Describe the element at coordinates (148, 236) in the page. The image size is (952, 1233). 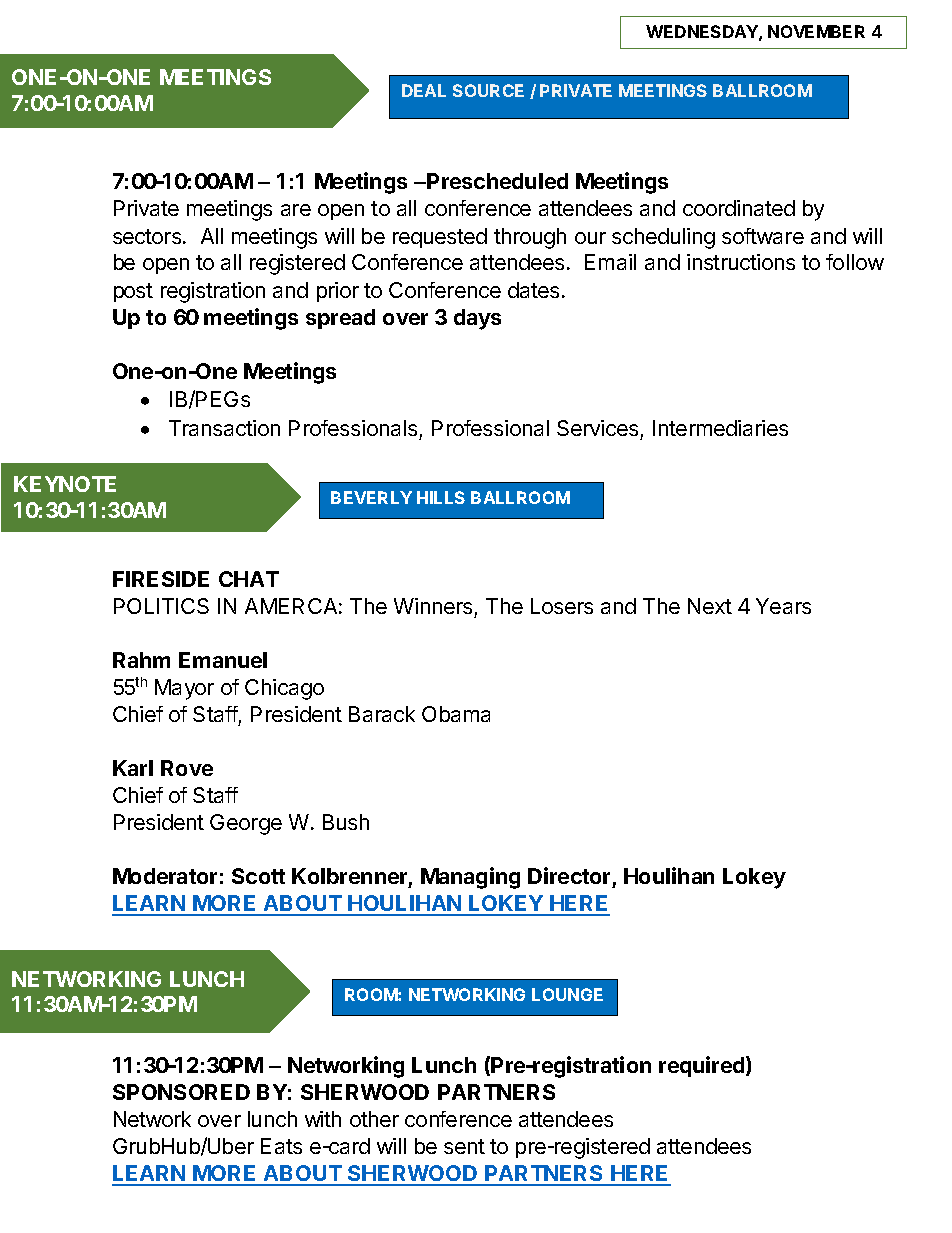
I see `sectors` at that location.
